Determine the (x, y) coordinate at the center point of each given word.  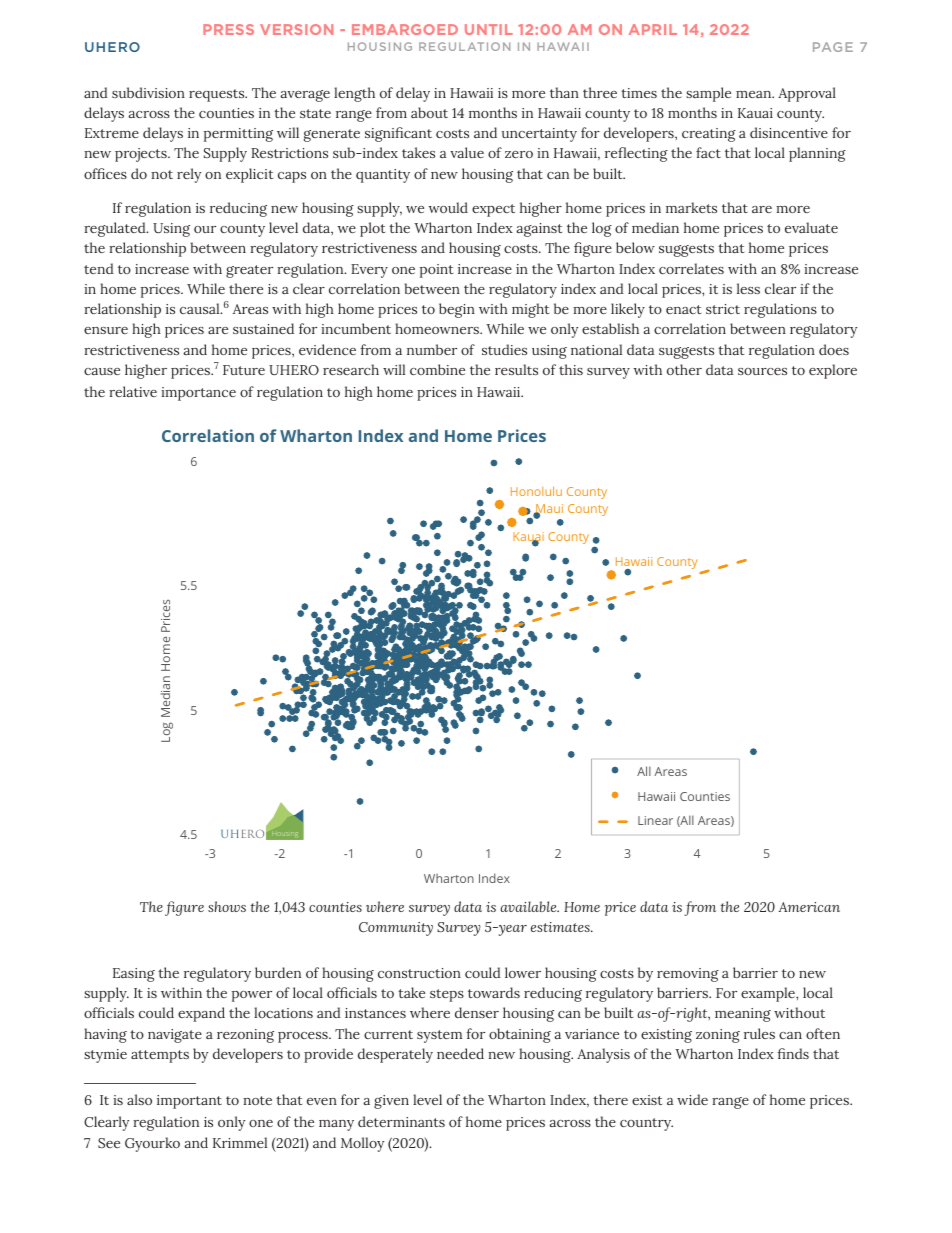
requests (218, 95)
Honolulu (536, 491)
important (189, 1102)
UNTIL (489, 29)
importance (198, 394)
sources (762, 371)
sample (708, 94)
